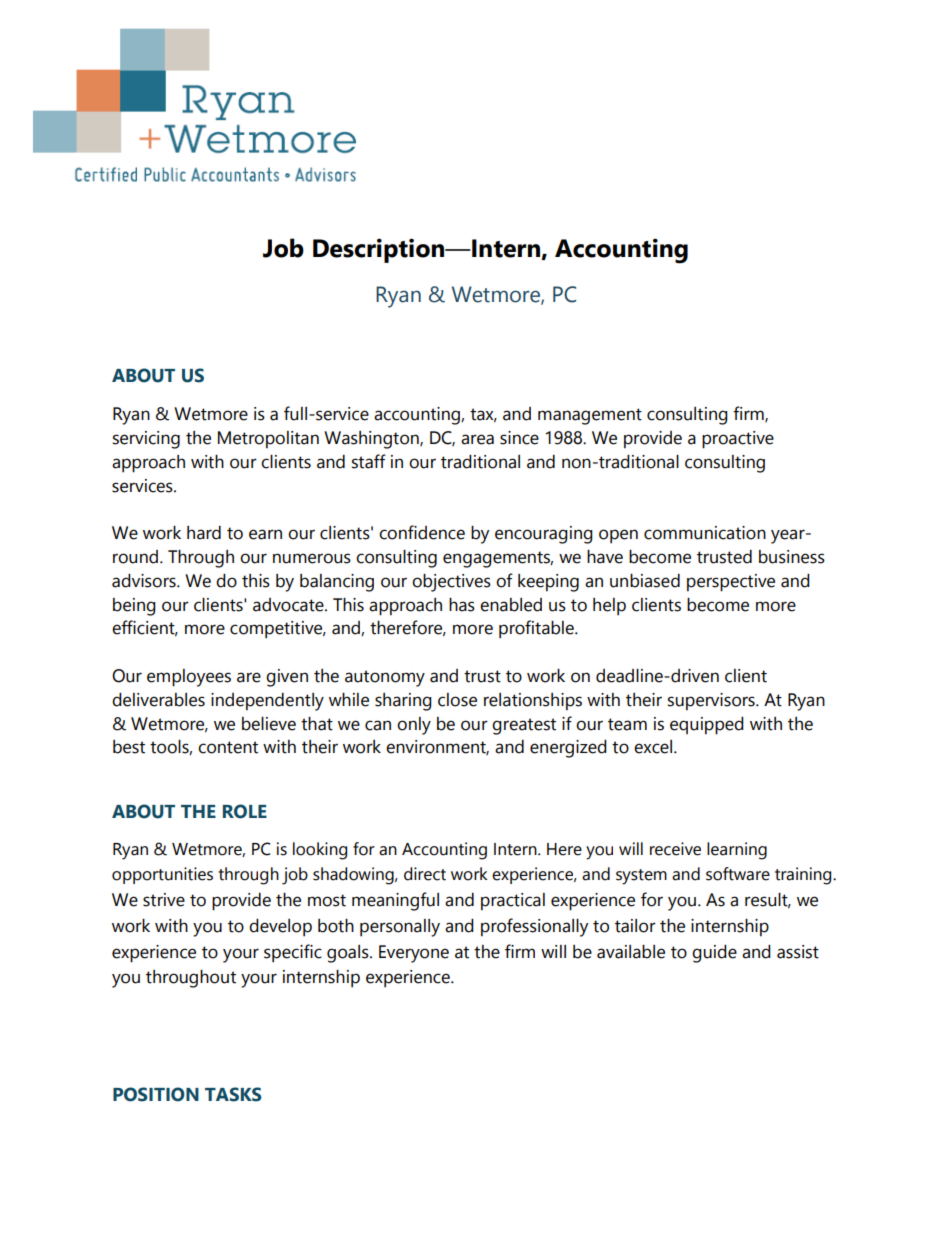 The width and height of the screenshot is (952, 1233). Describe the element at coordinates (233, 1094) in the screenshot. I see `TASKS` at that location.
